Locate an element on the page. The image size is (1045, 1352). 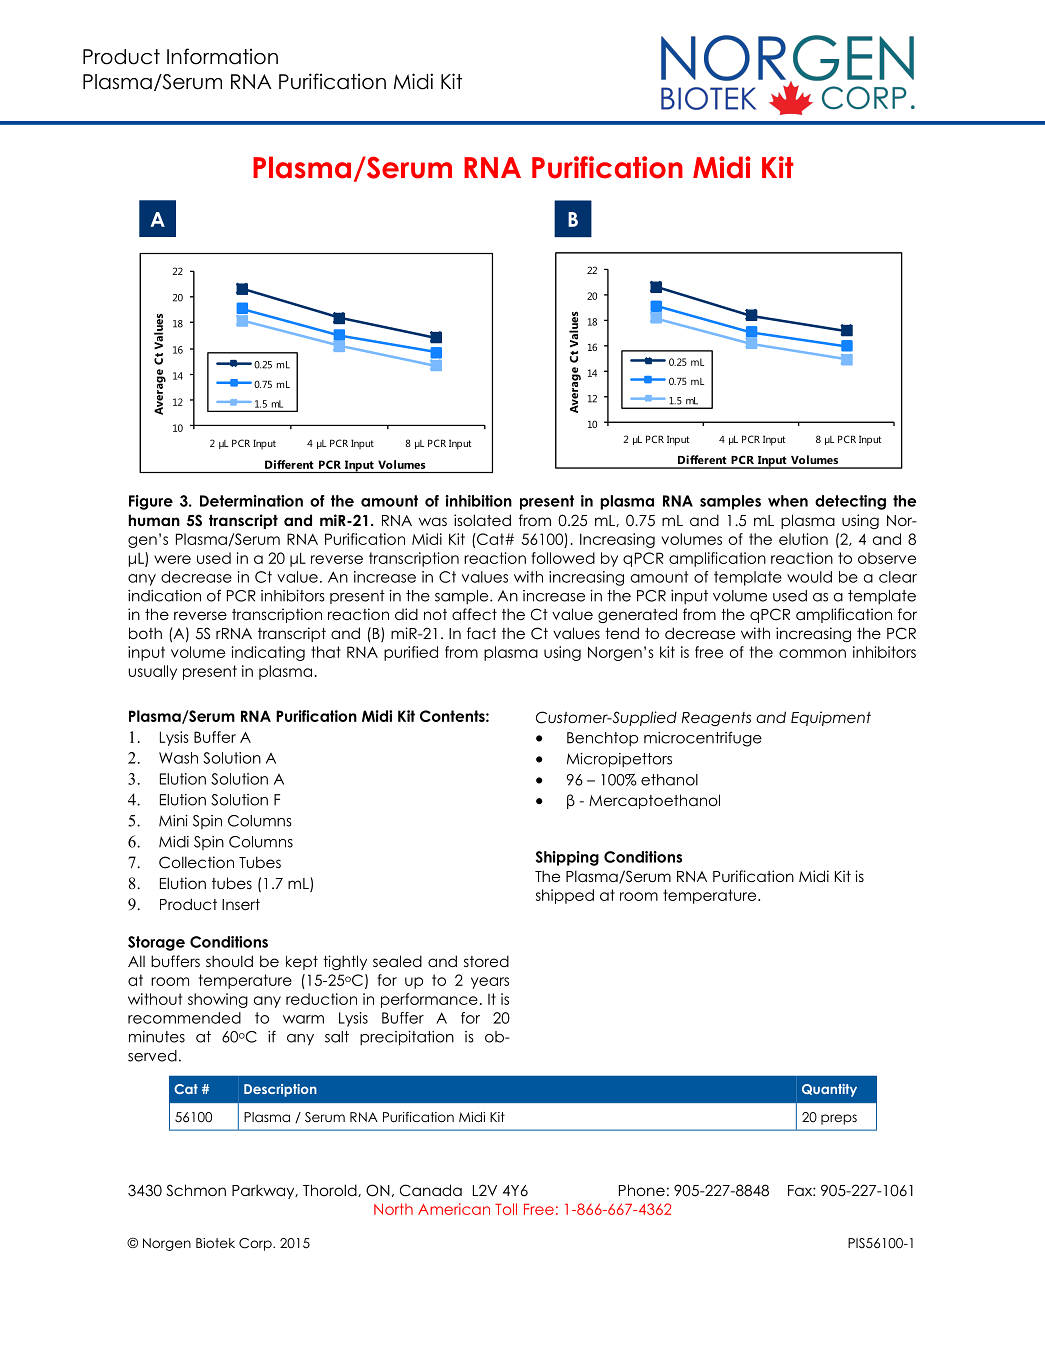
when is located at coordinates (788, 501).
